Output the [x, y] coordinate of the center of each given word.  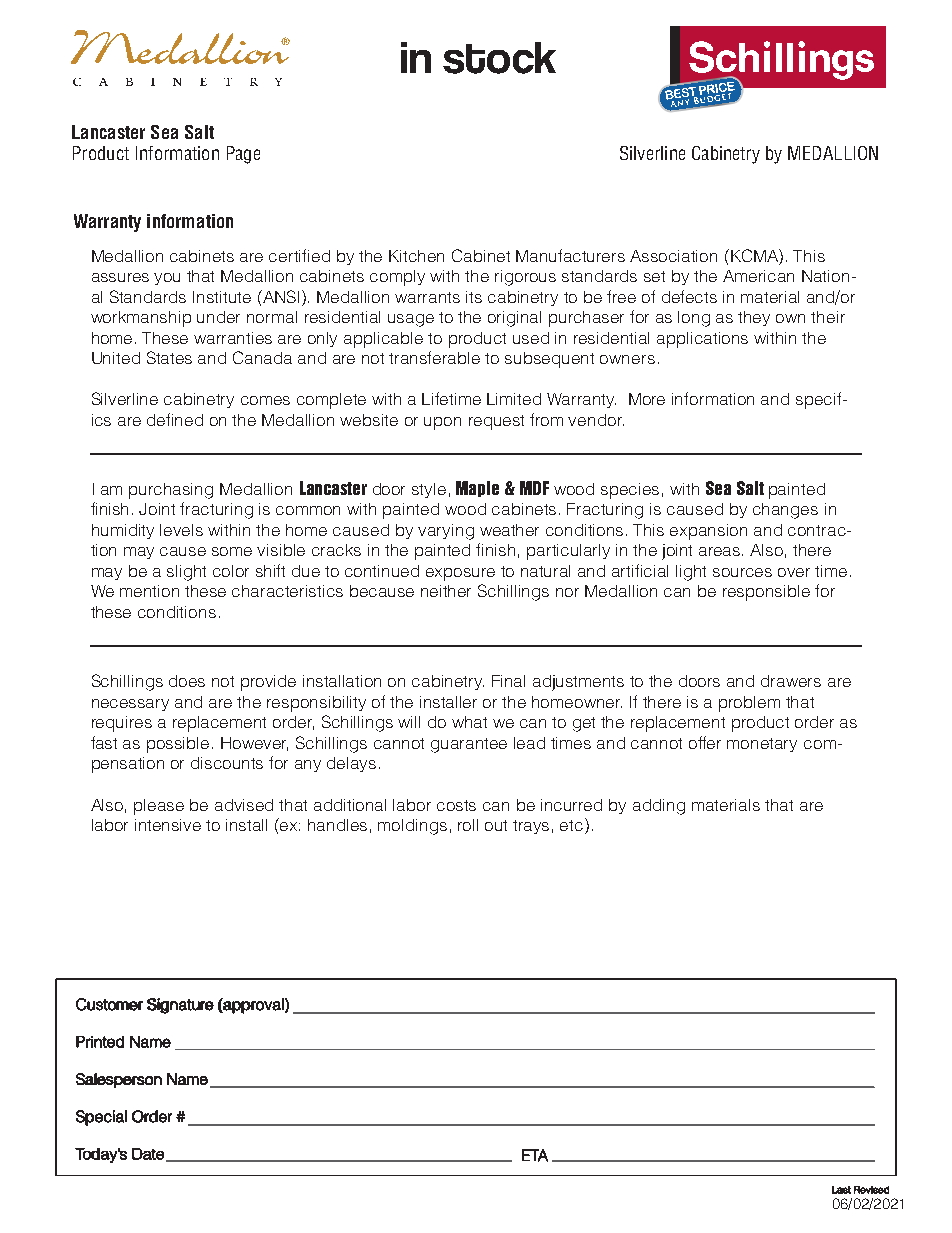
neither [446, 591]
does [187, 681]
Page [243, 155]
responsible [766, 593]
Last [841, 1190]
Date [148, 1154]
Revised [871, 1190]
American [758, 276]
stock [499, 58]
